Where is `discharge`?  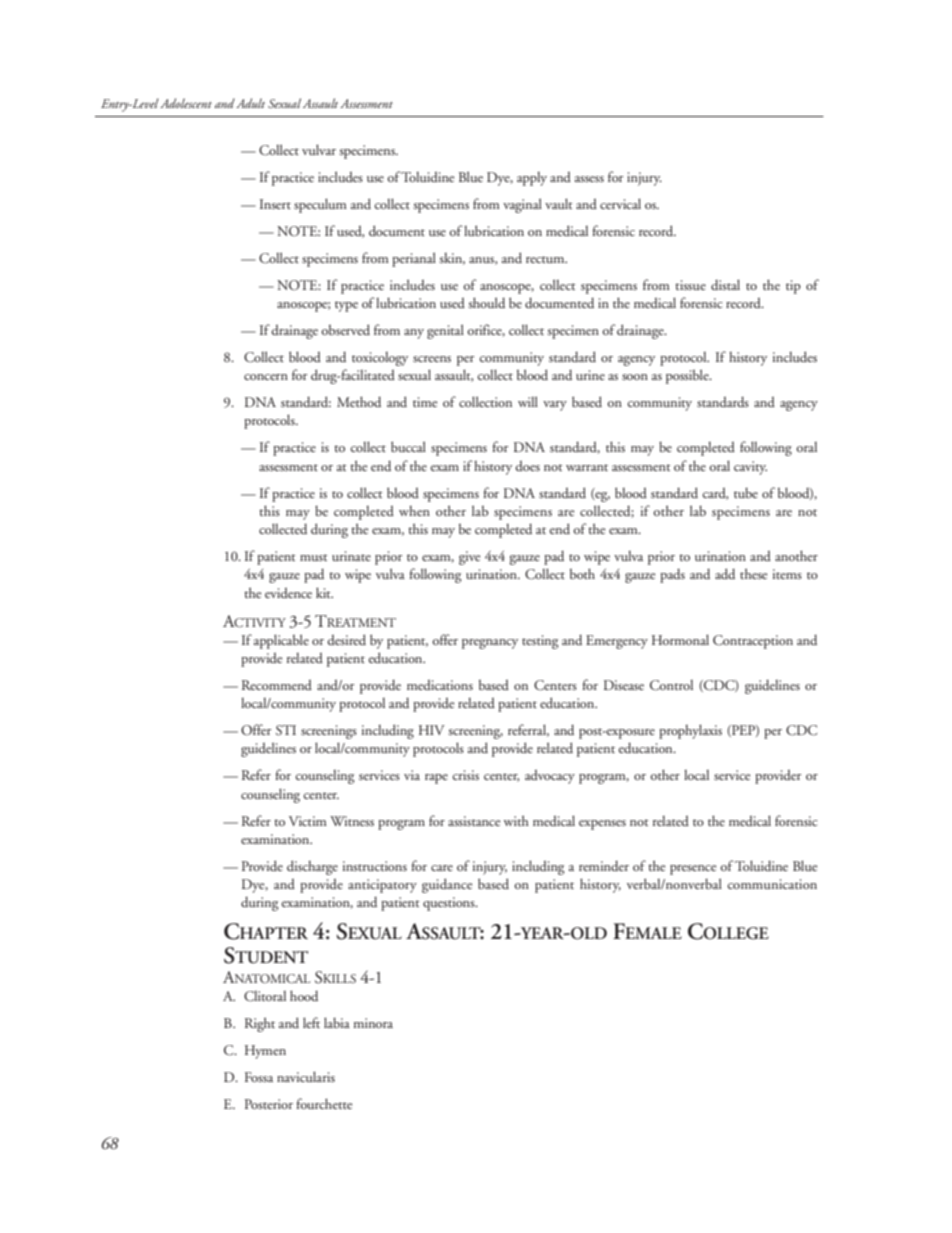 discharge is located at coordinates (312, 867).
